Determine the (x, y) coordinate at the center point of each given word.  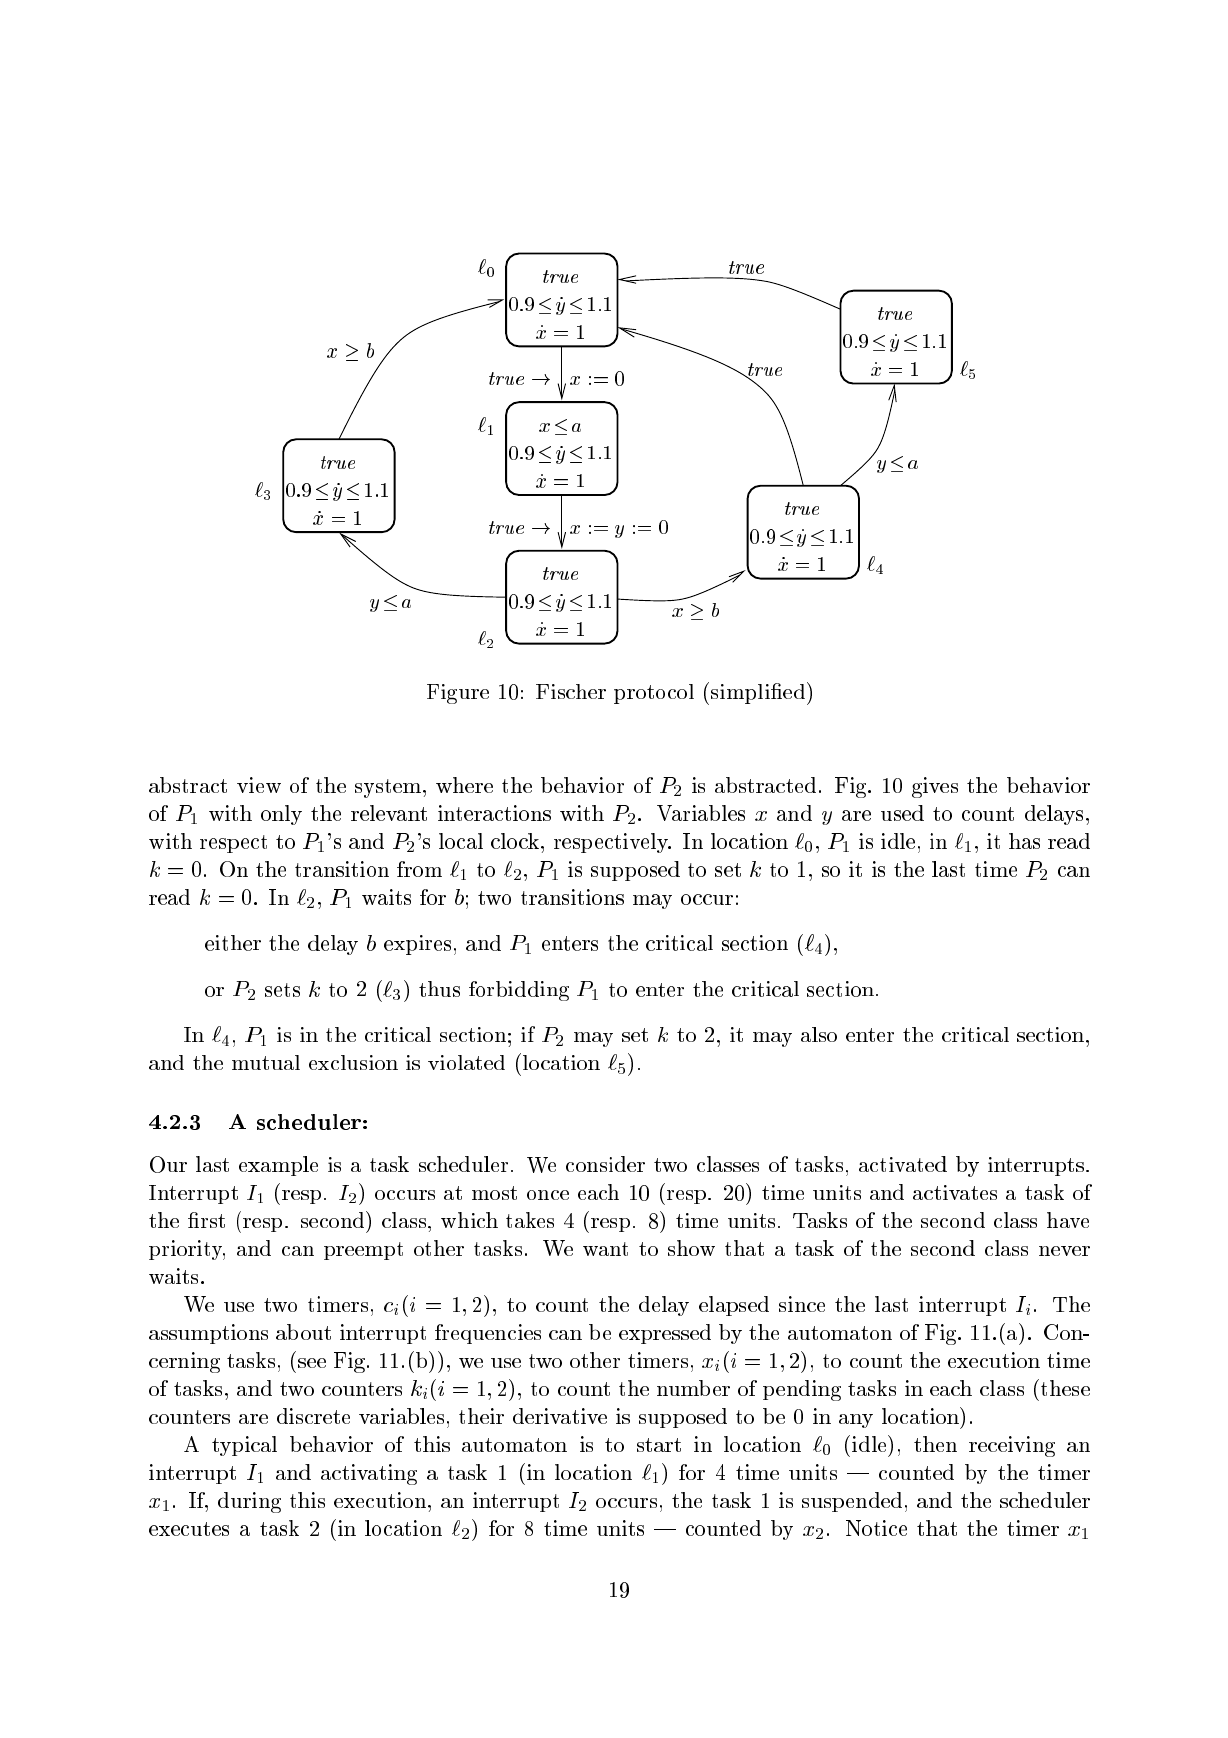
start (659, 1445)
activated (903, 1164)
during (249, 1502)
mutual (266, 1062)
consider (605, 1164)
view (259, 785)
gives (935, 787)
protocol (654, 694)
